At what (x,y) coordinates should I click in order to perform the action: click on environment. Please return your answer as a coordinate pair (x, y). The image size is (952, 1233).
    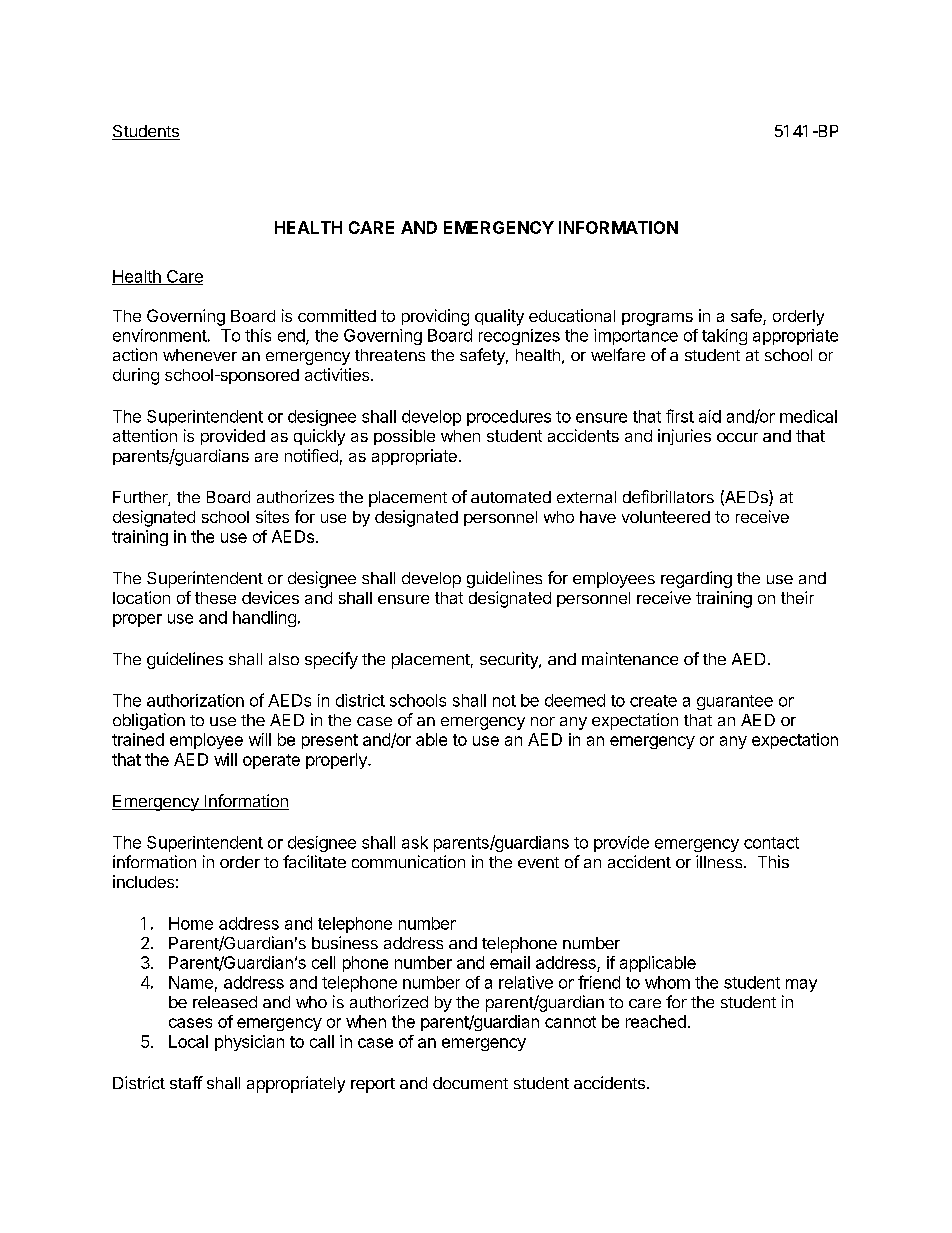
    Looking at the image, I should click on (160, 335).
